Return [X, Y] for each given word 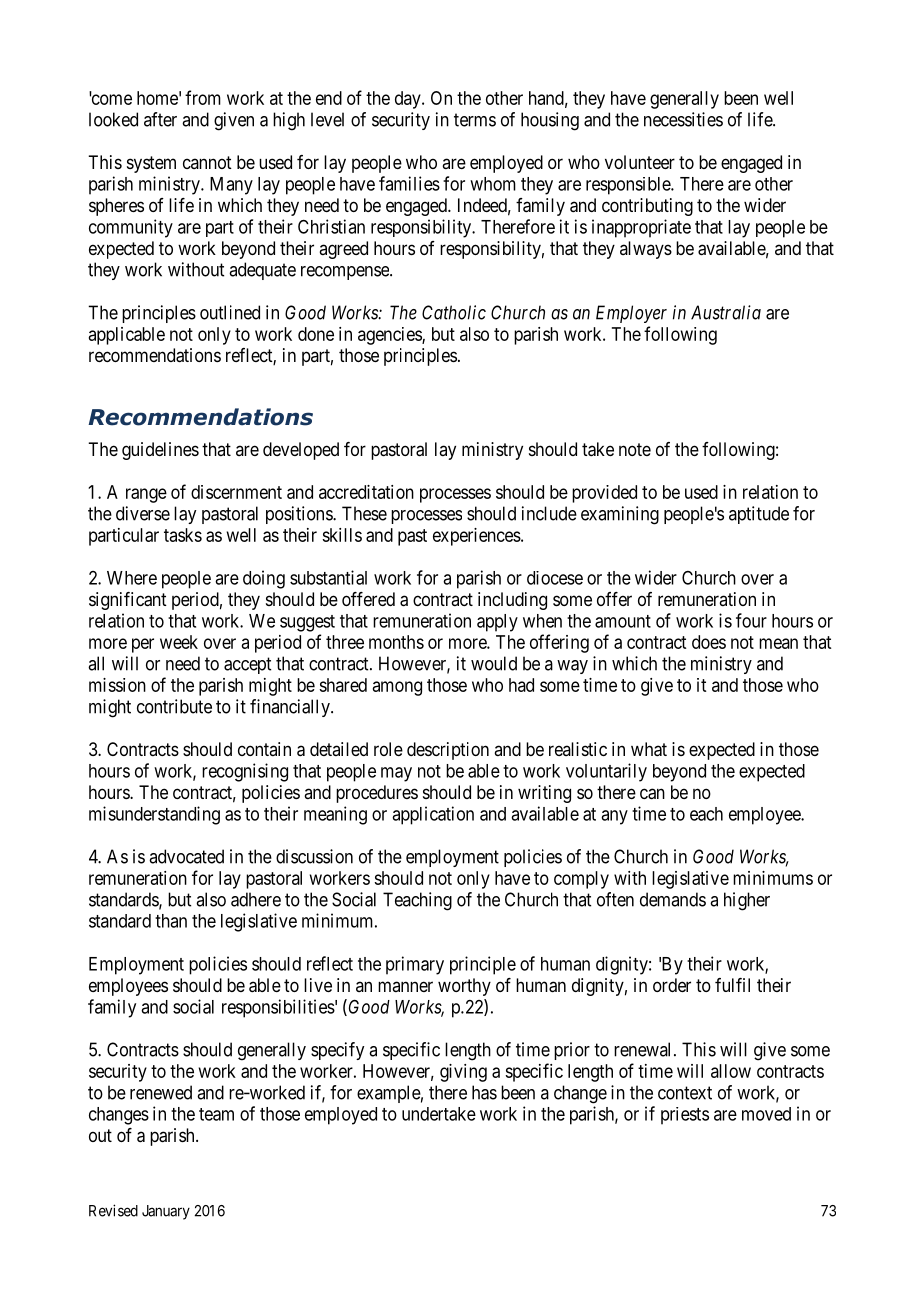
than [171, 921]
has [484, 1092]
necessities [683, 119]
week [179, 642]
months [396, 642]
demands [673, 899]
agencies [390, 336]
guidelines [160, 451]
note [635, 449]
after [160, 119]
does [709, 642]
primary [415, 965]
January [166, 1212]
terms [475, 120]
